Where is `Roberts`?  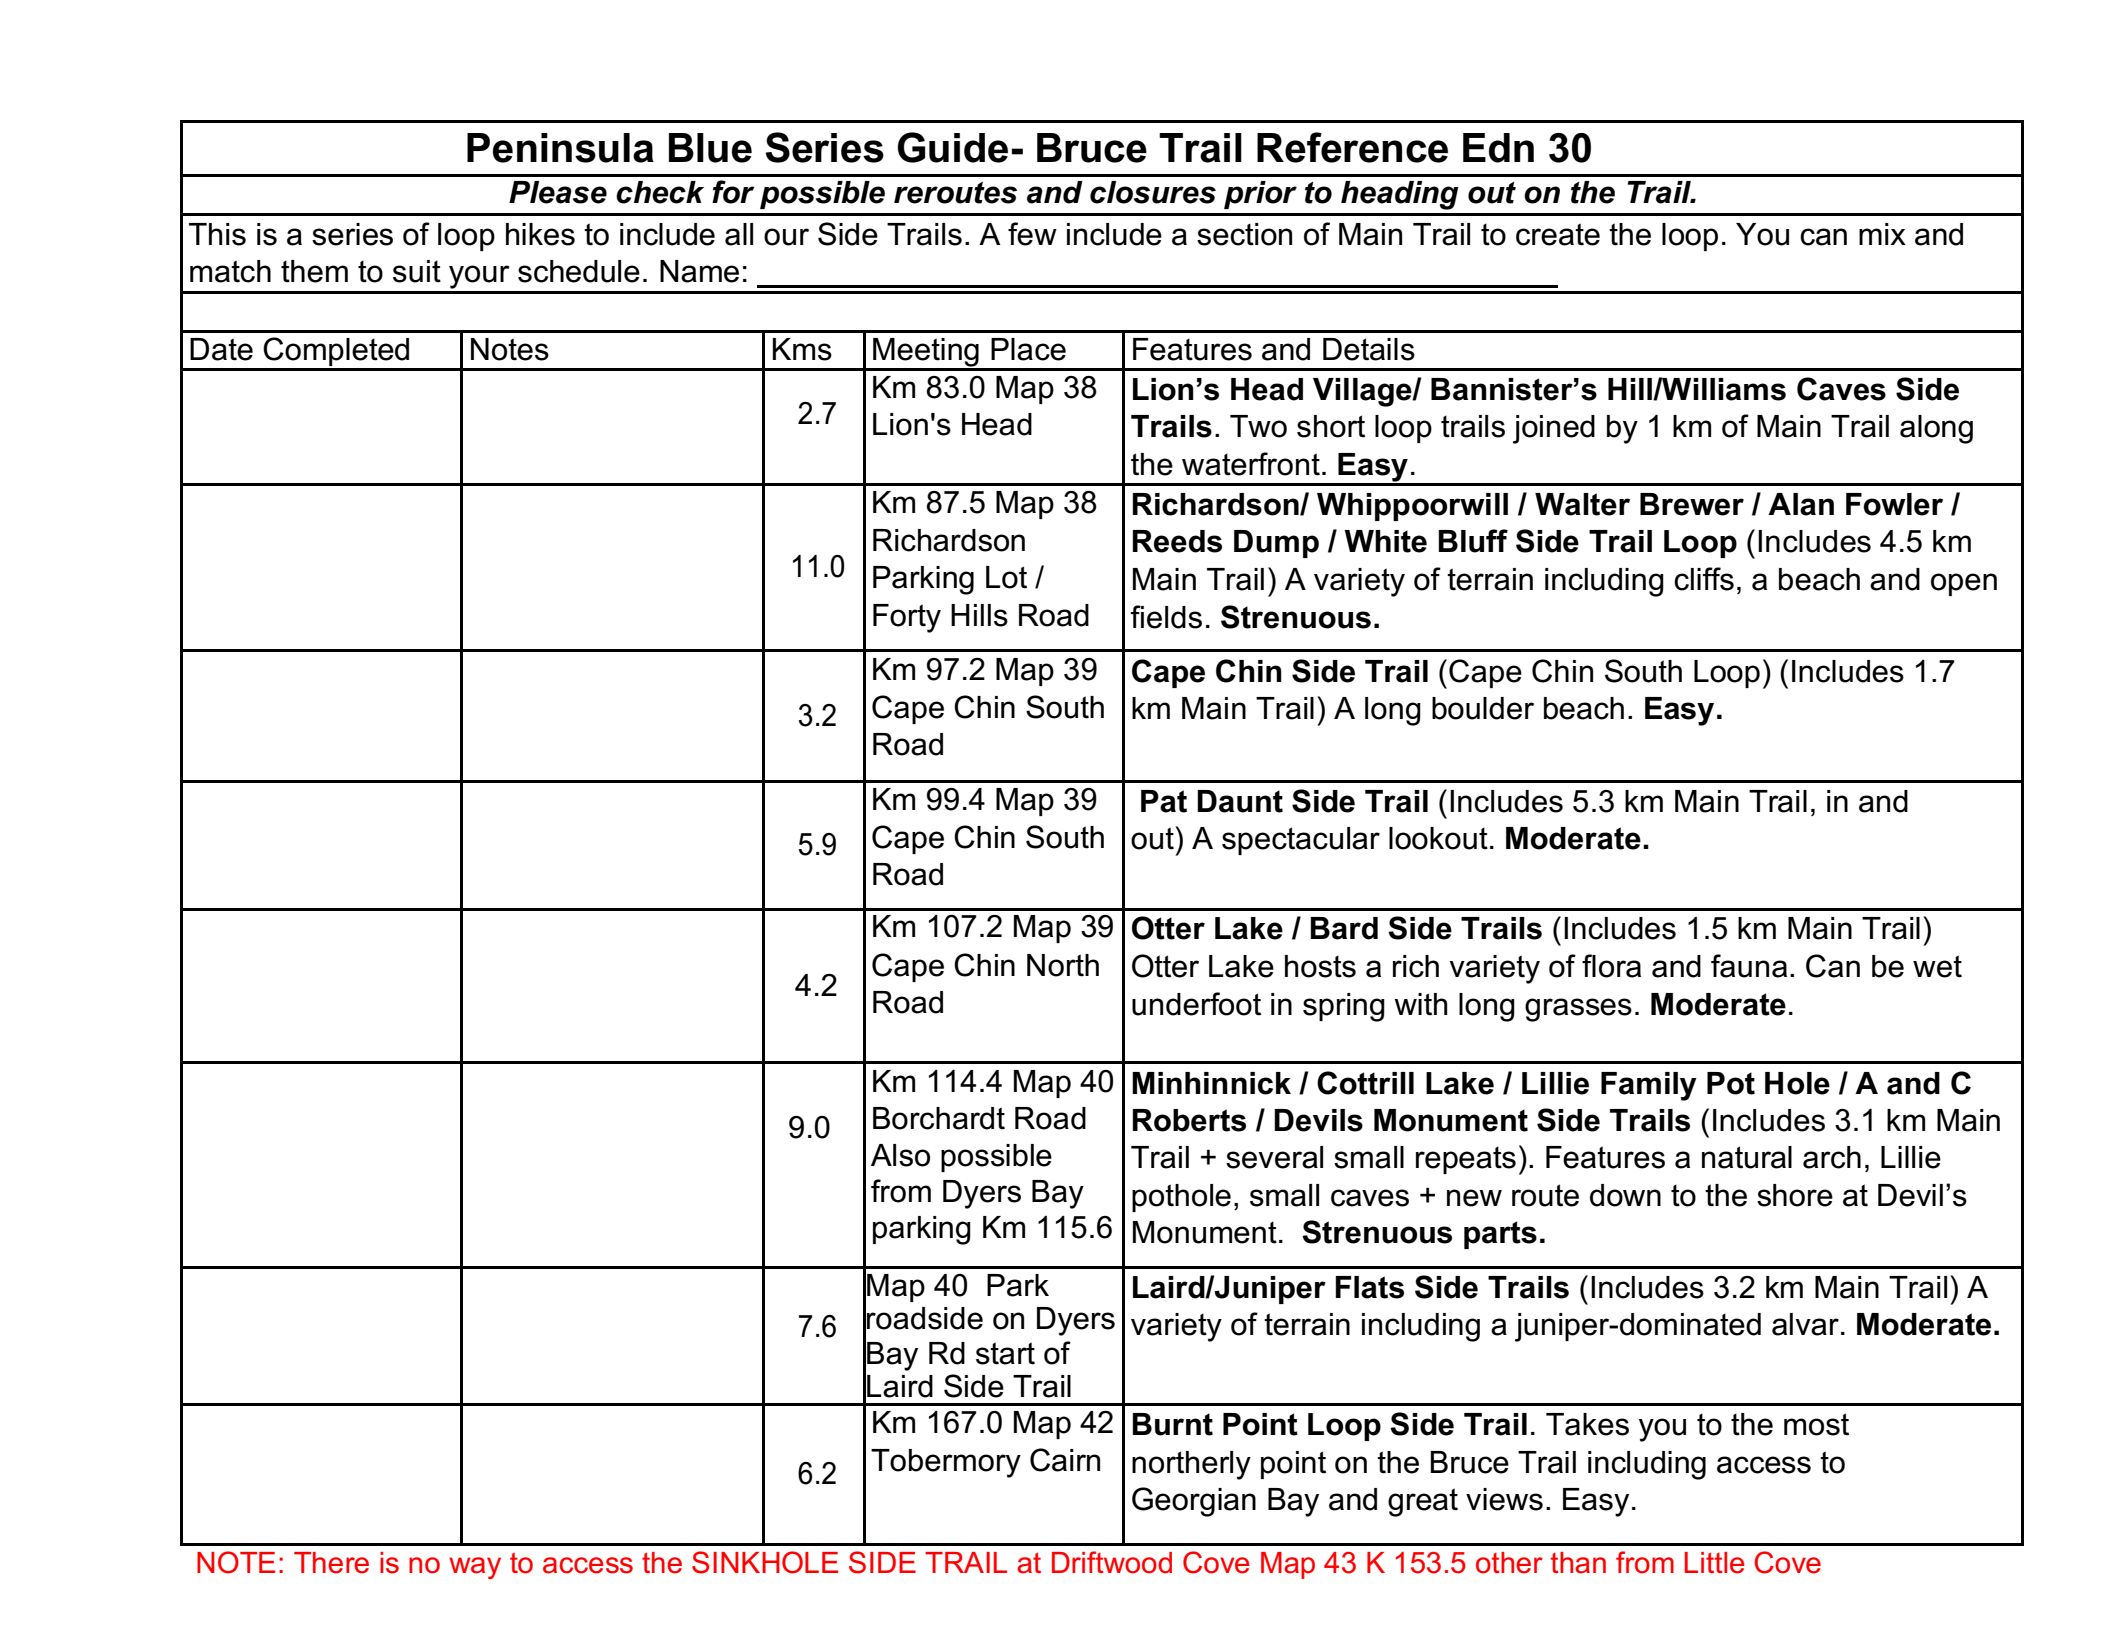 Roberts is located at coordinates (1189, 1120).
